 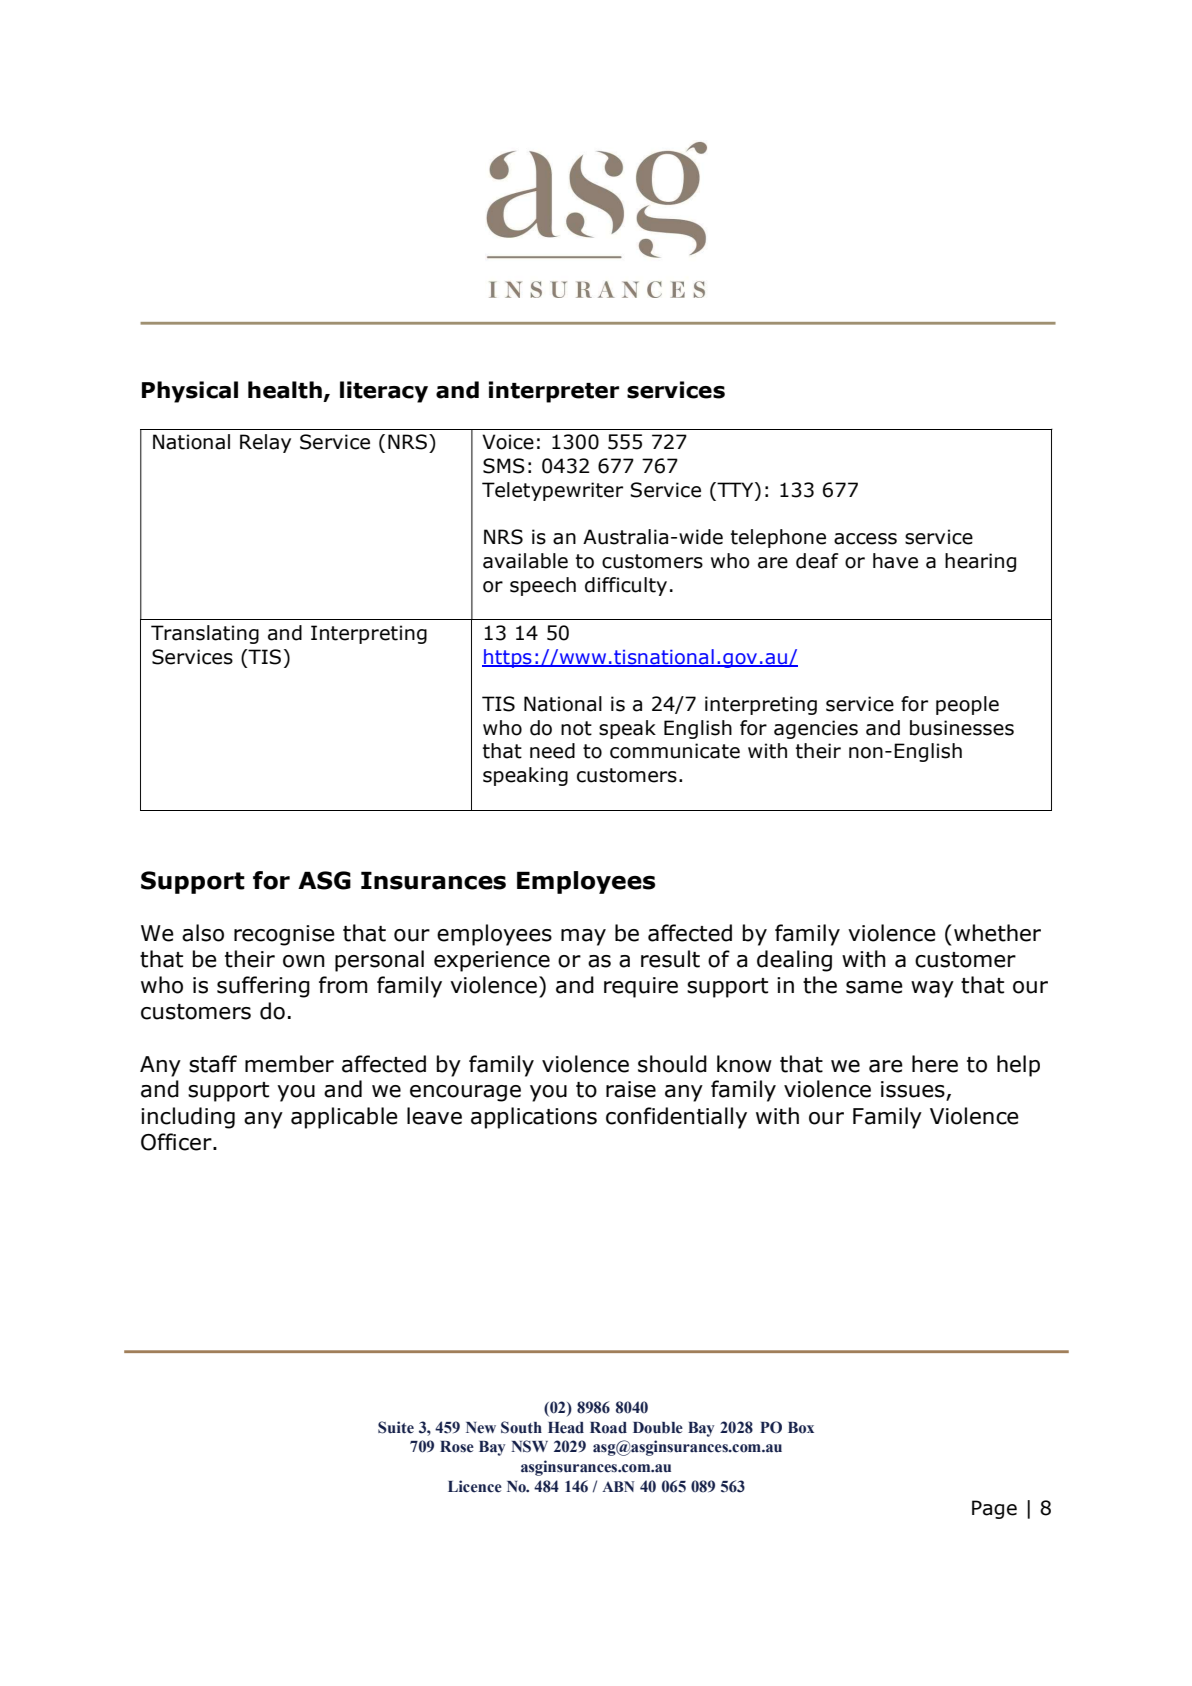 What do you see at coordinates (865, 539) in the screenshot?
I see `access` at bounding box center [865, 539].
